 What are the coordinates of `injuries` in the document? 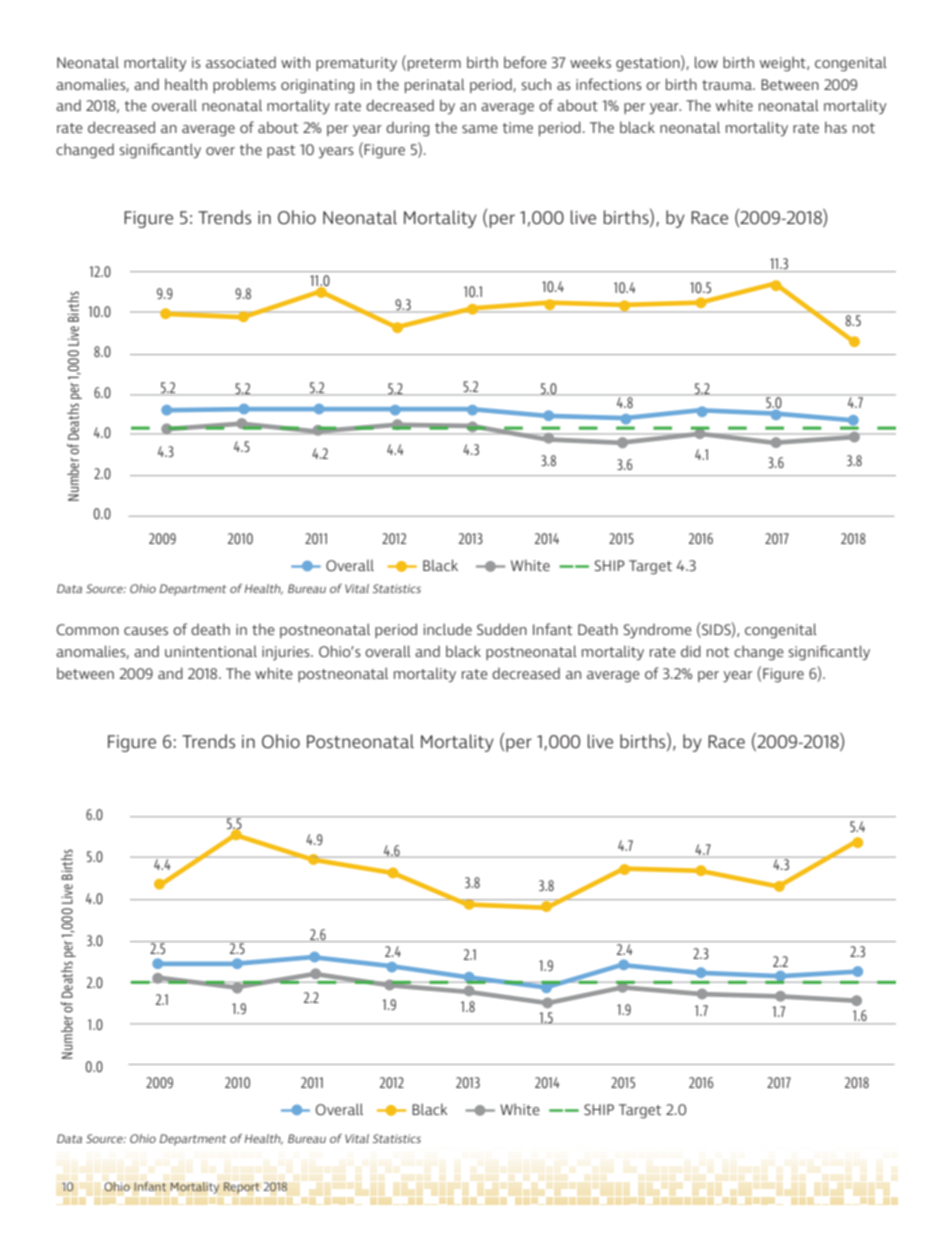 It's located at (287, 653).
